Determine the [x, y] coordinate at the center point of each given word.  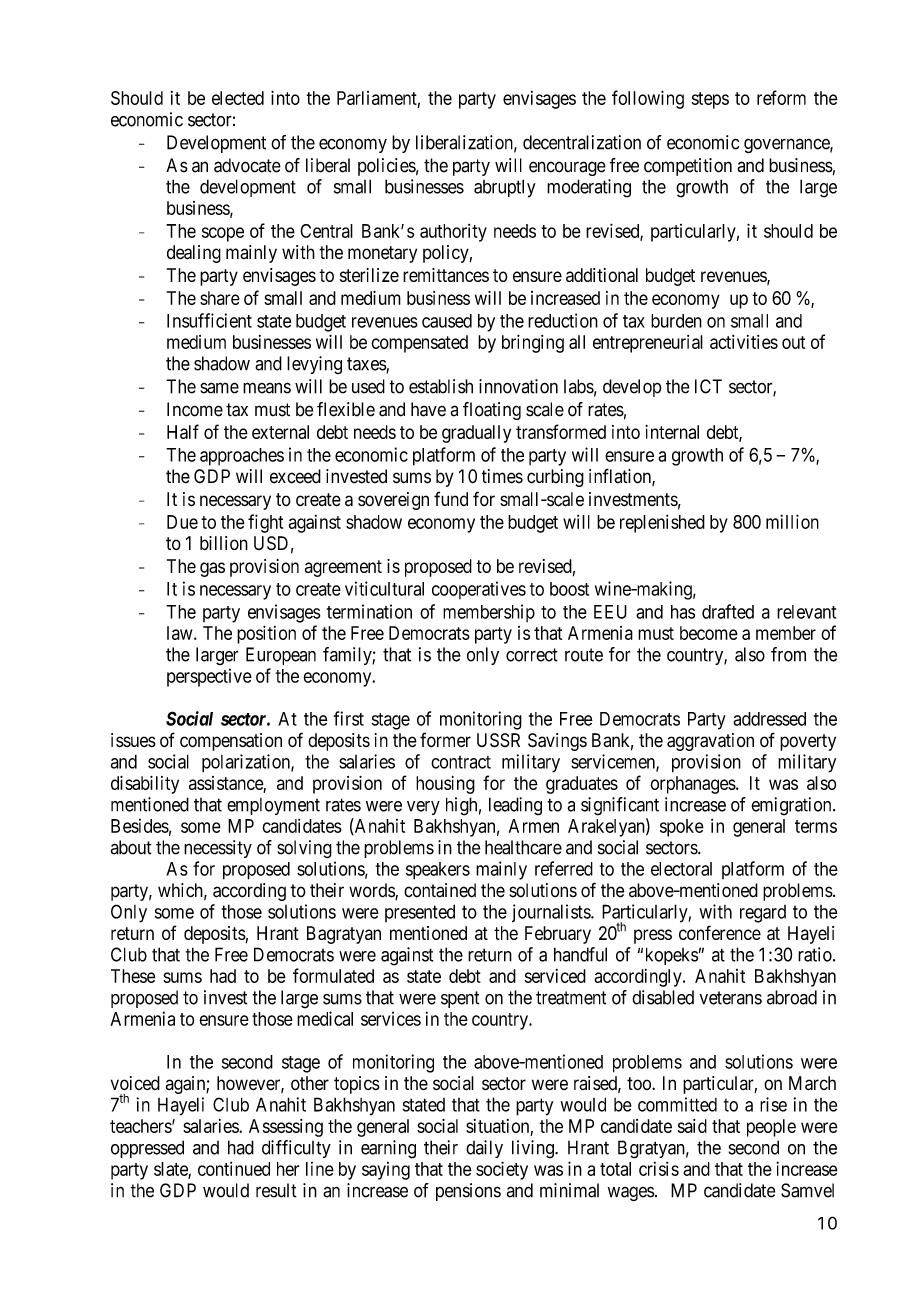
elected [238, 98]
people [771, 1128]
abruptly [505, 188]
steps [710, 100]
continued [234, 1169]
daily [484, 1149]
